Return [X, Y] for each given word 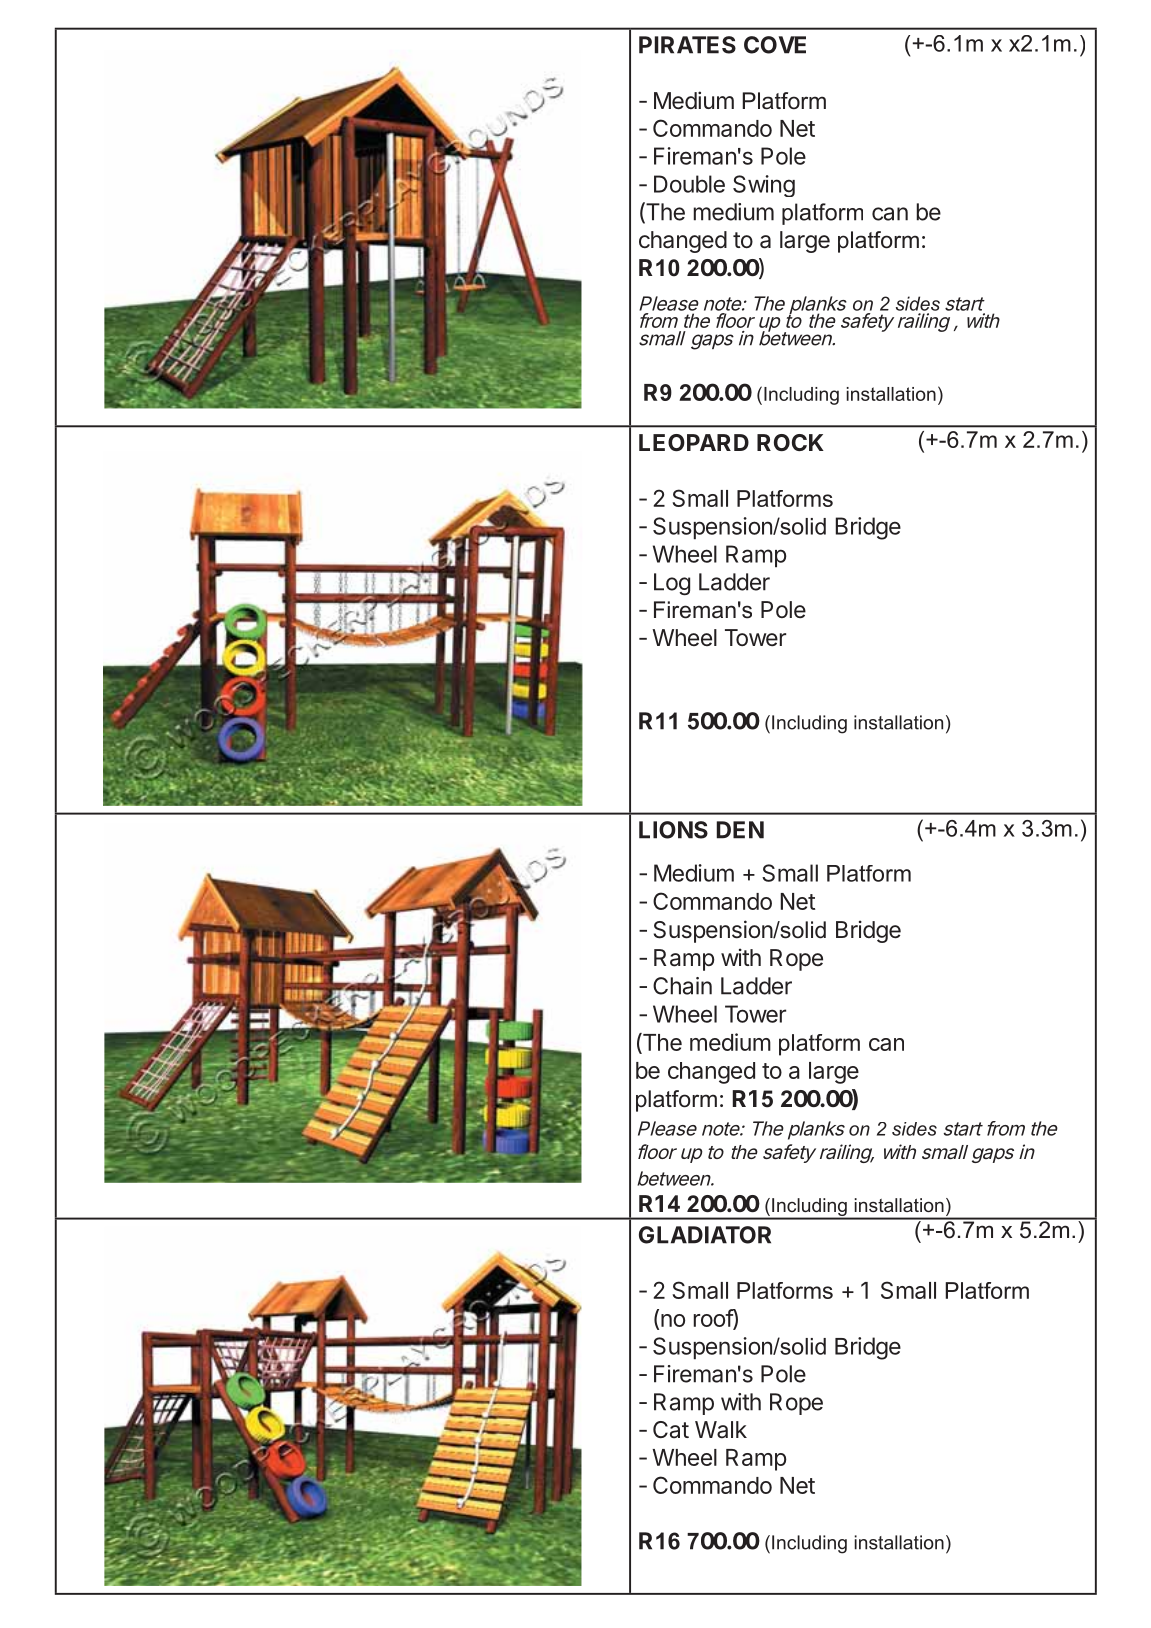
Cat [671, 1430]
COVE [775, 45]
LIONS [673, 830]
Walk [721, 1430]
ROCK [790, 442]
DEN [740, 830]
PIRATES [687, 45]
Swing [764, 186]
